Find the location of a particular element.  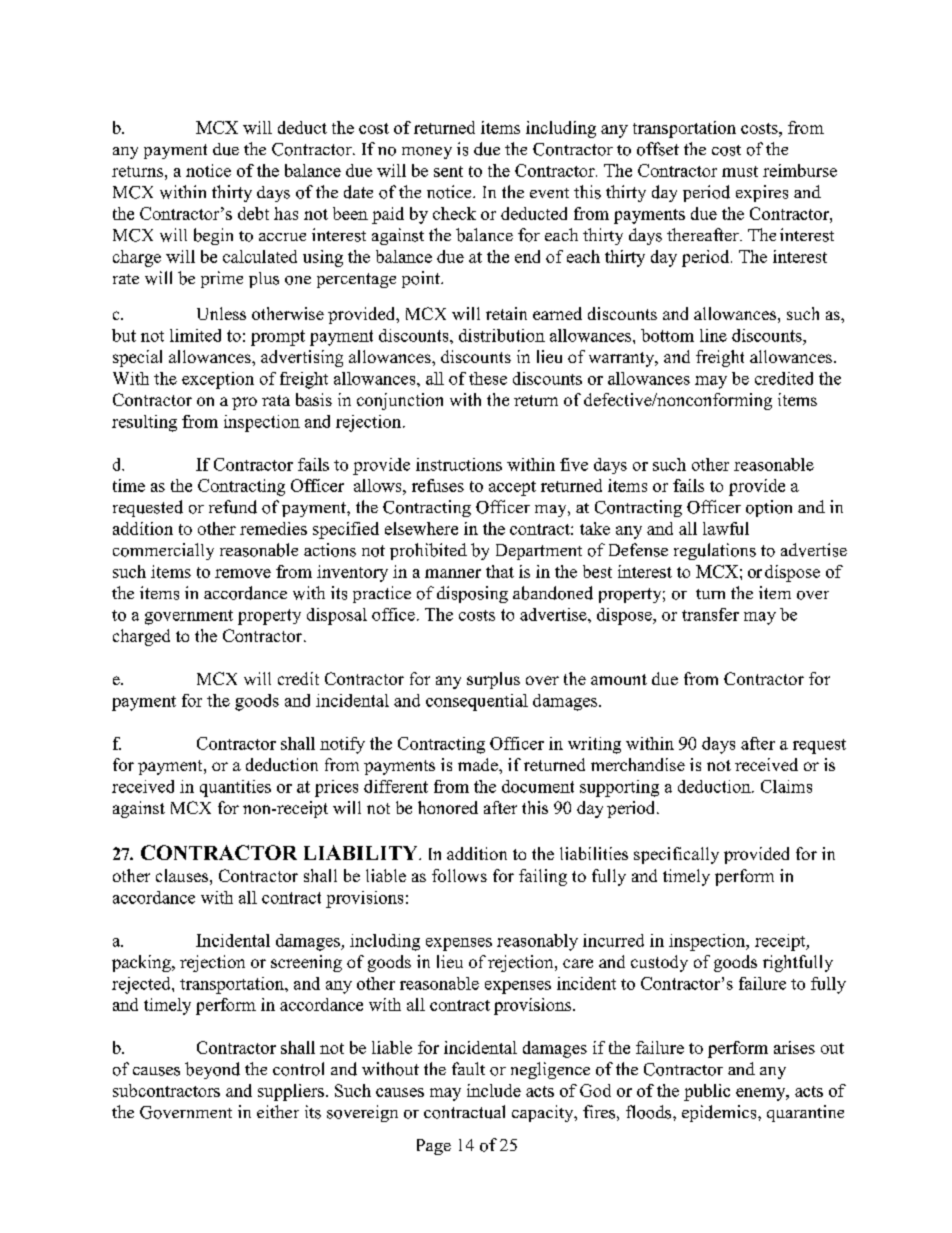

line is located at coordinates (713, 335).
